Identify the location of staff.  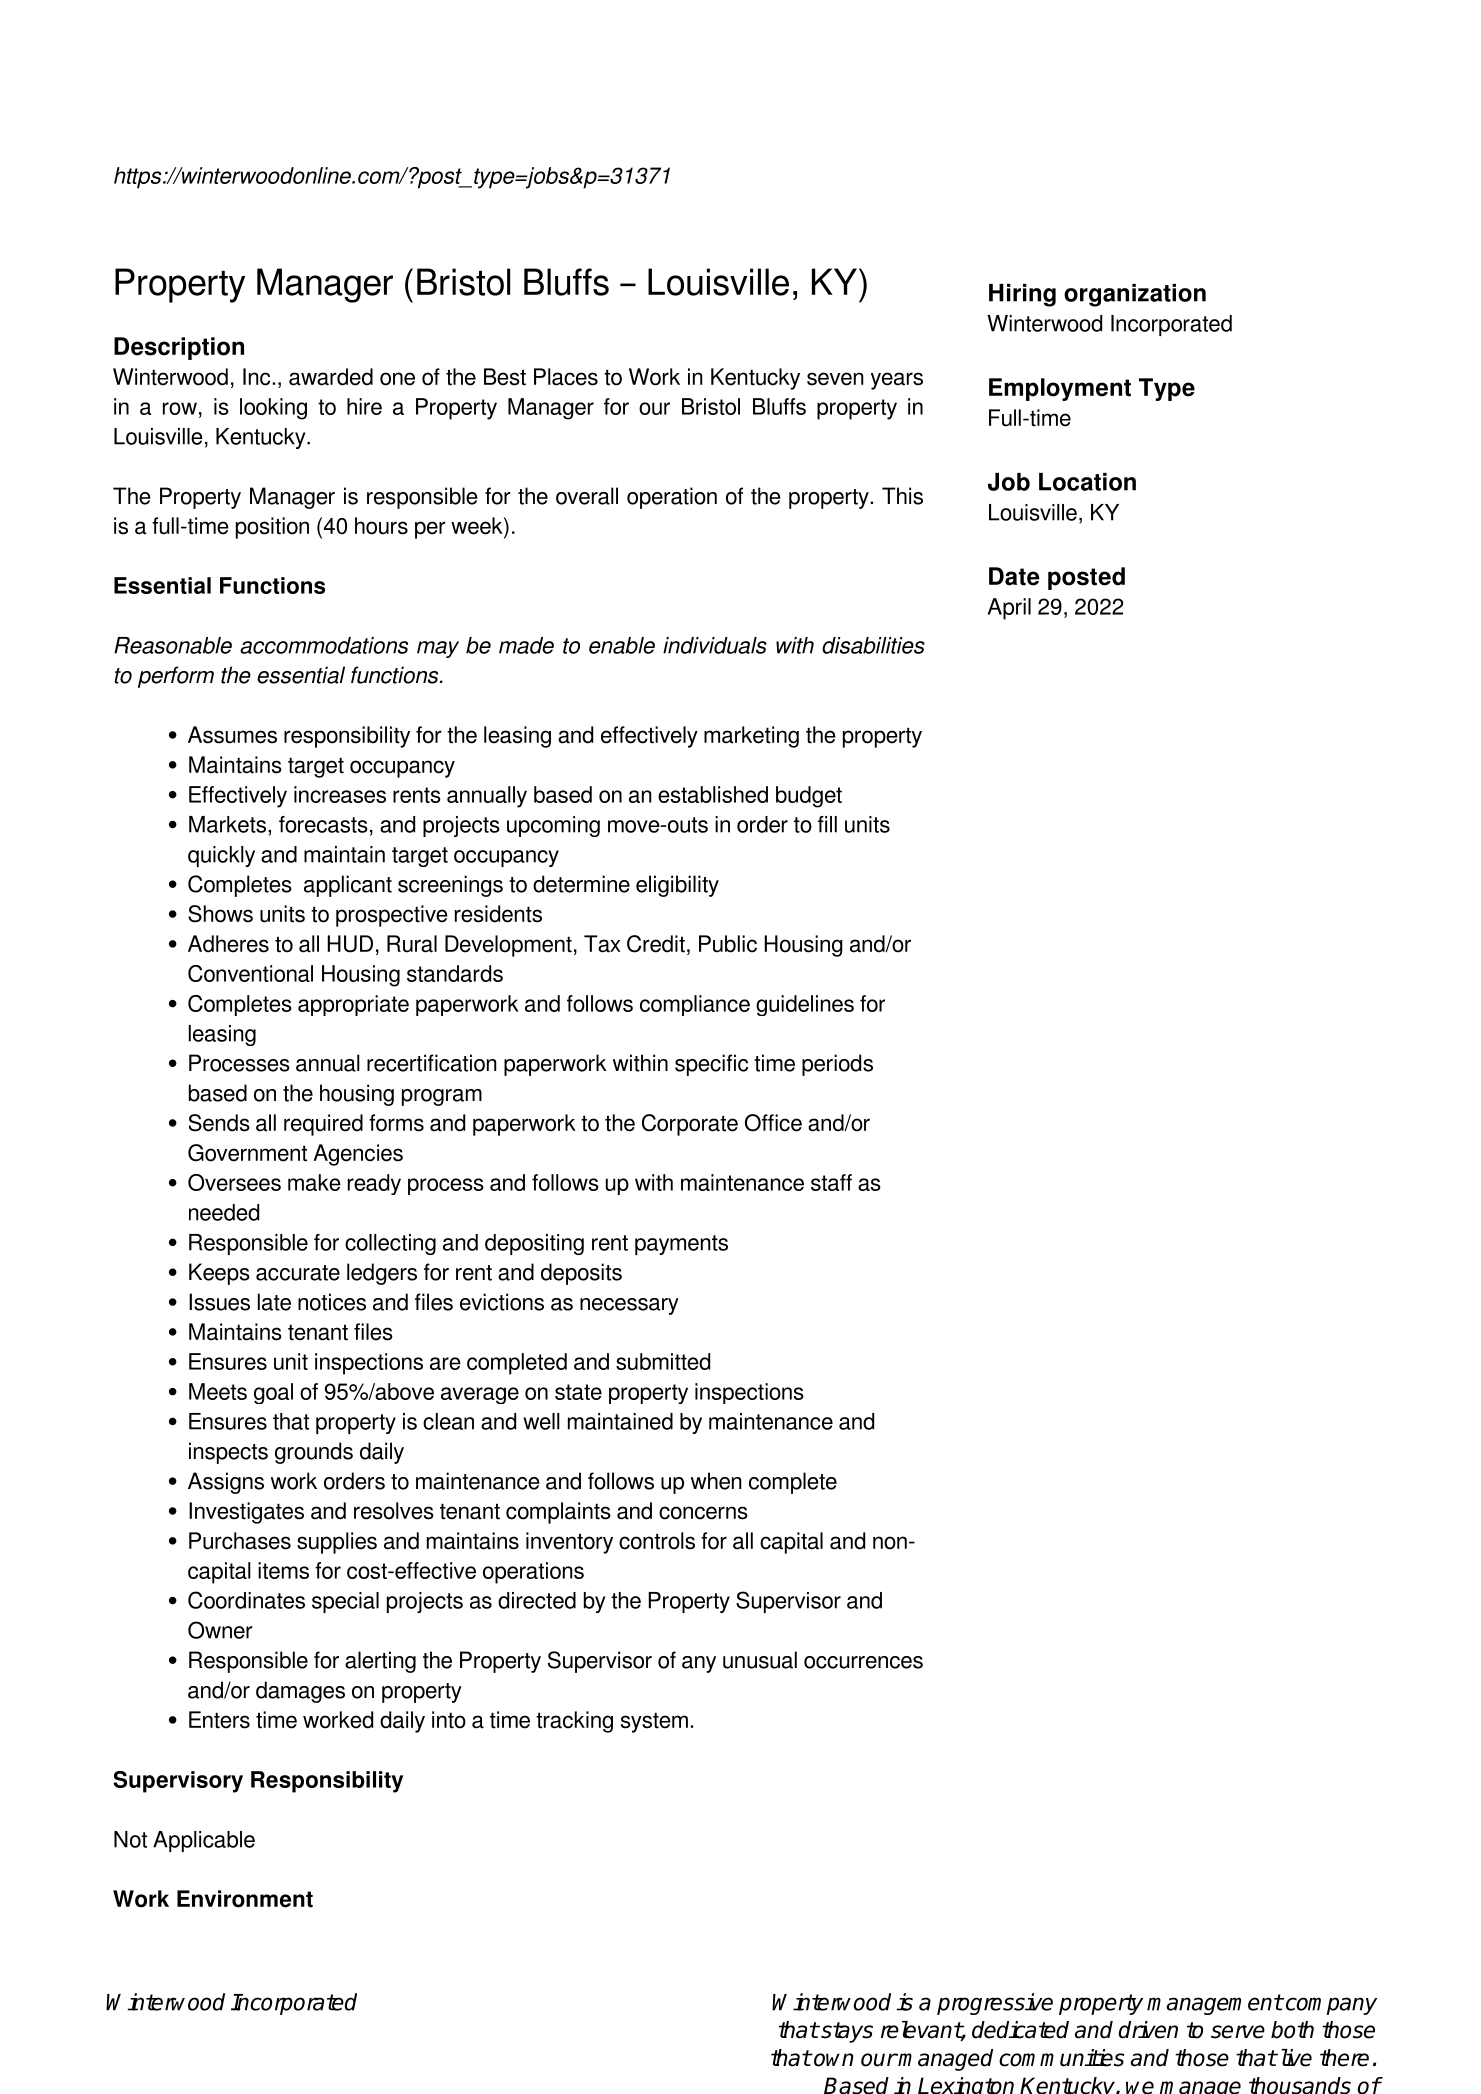
(831, 1182).
